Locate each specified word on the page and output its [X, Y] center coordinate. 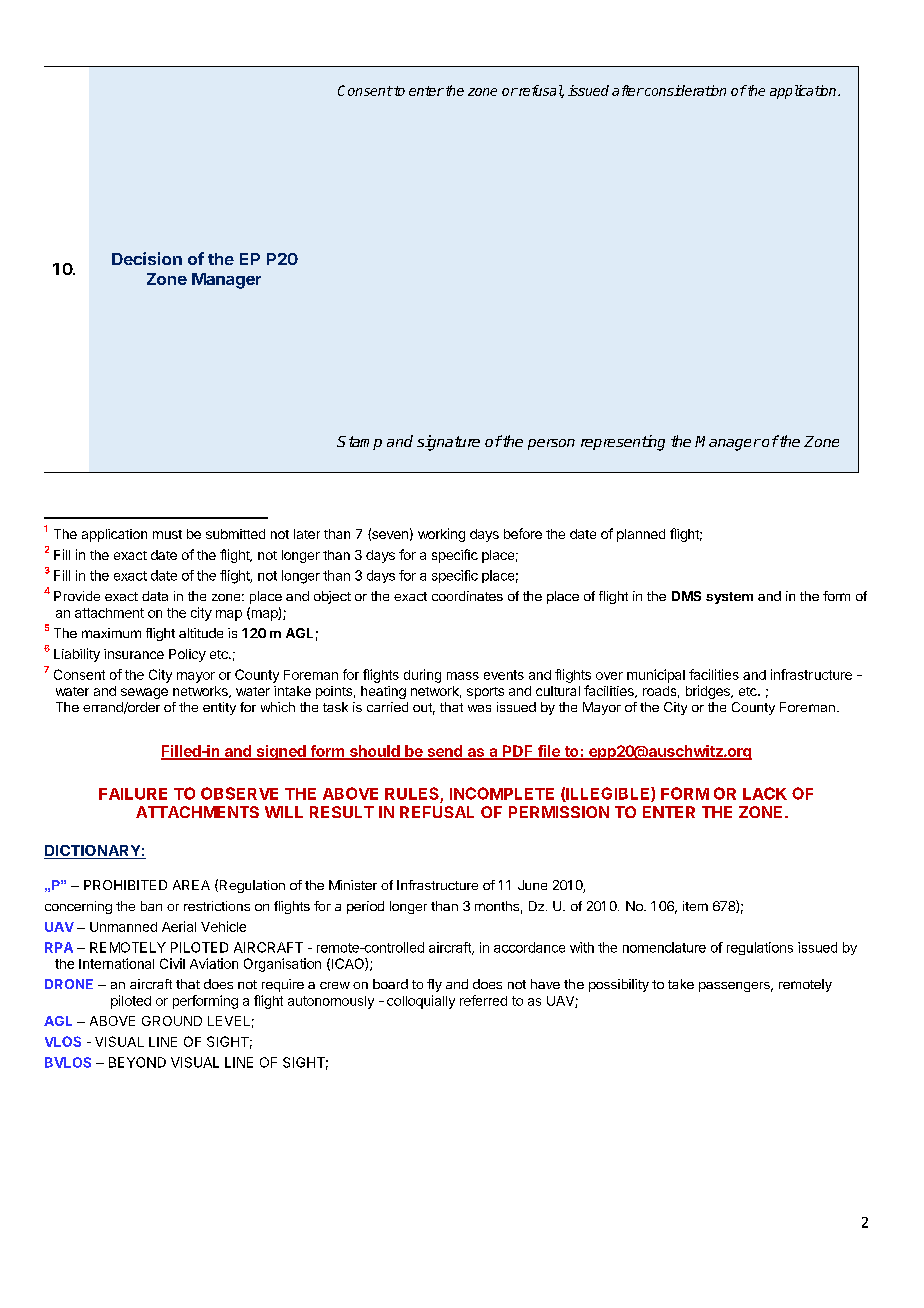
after [628, 90]
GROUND [172, 1021]
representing [623, 443]
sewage [144, 693]
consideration [684, 90]
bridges [709, 692]
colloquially [421, 1002]
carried [387, 707]
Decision [147, 258]
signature [448, 443]
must [167, 534]
